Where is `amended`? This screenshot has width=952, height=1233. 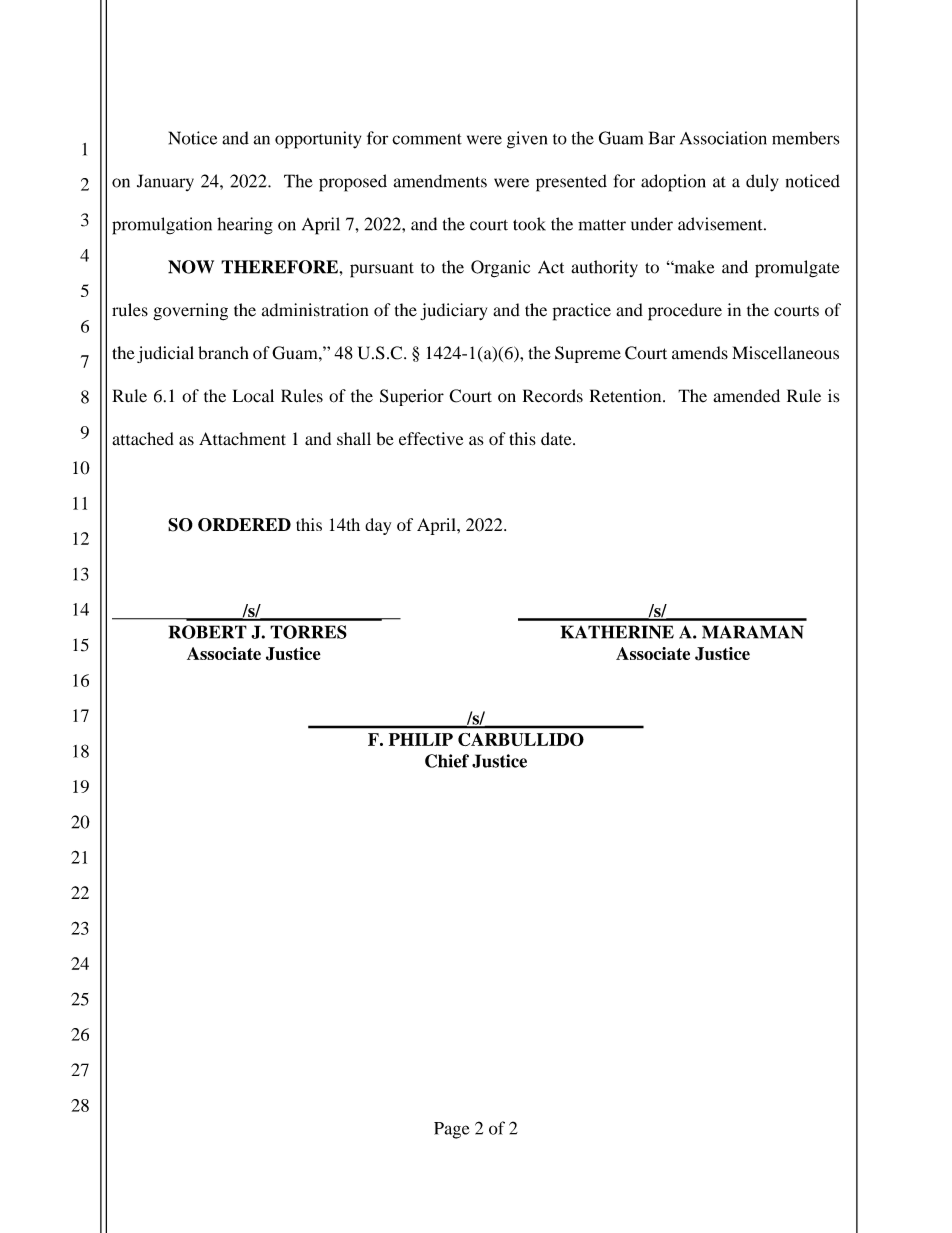 amended is located at coordinates (746, 396).
